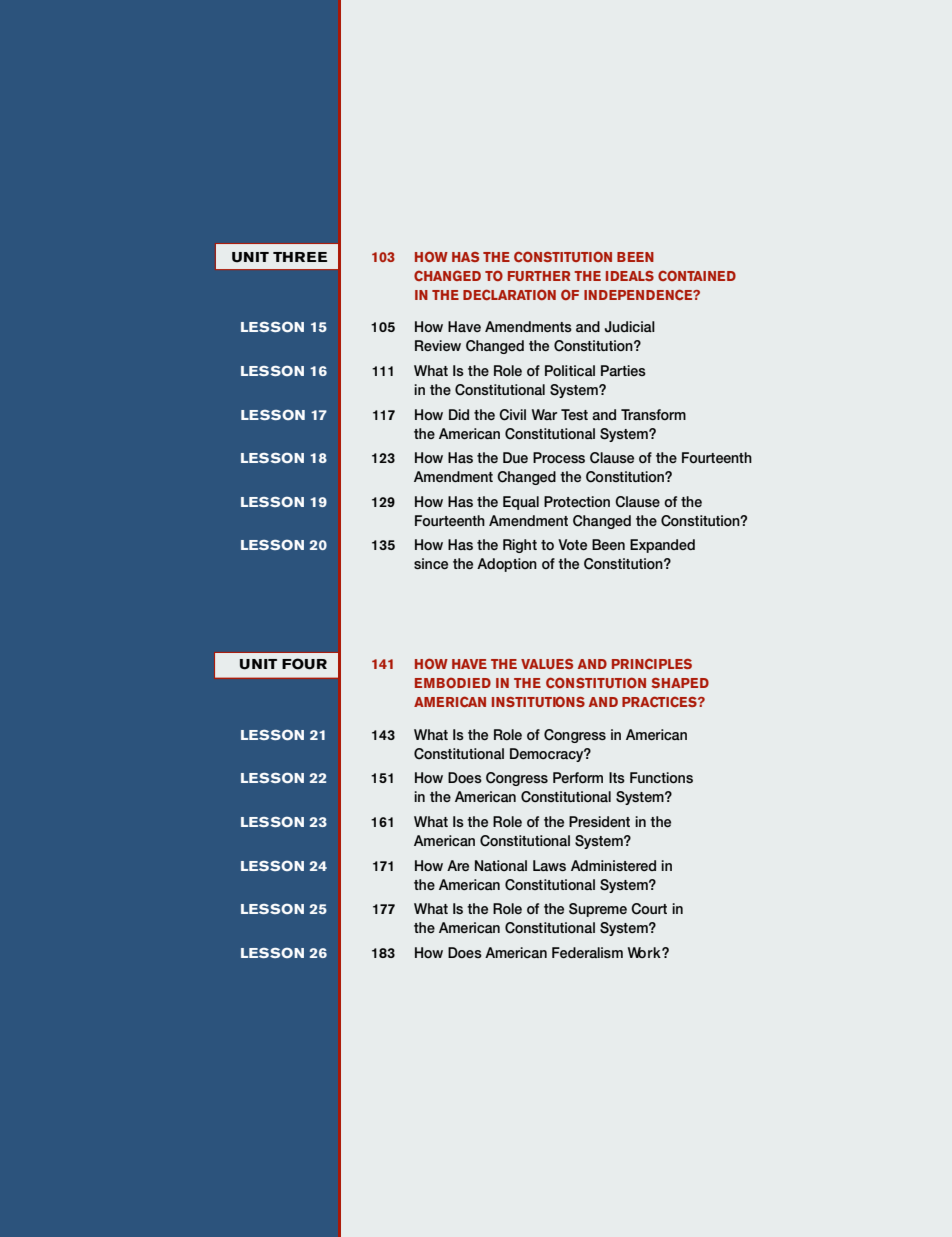 The image size is (952, 1237). I want to click on EMBO, so click(435, 682).
